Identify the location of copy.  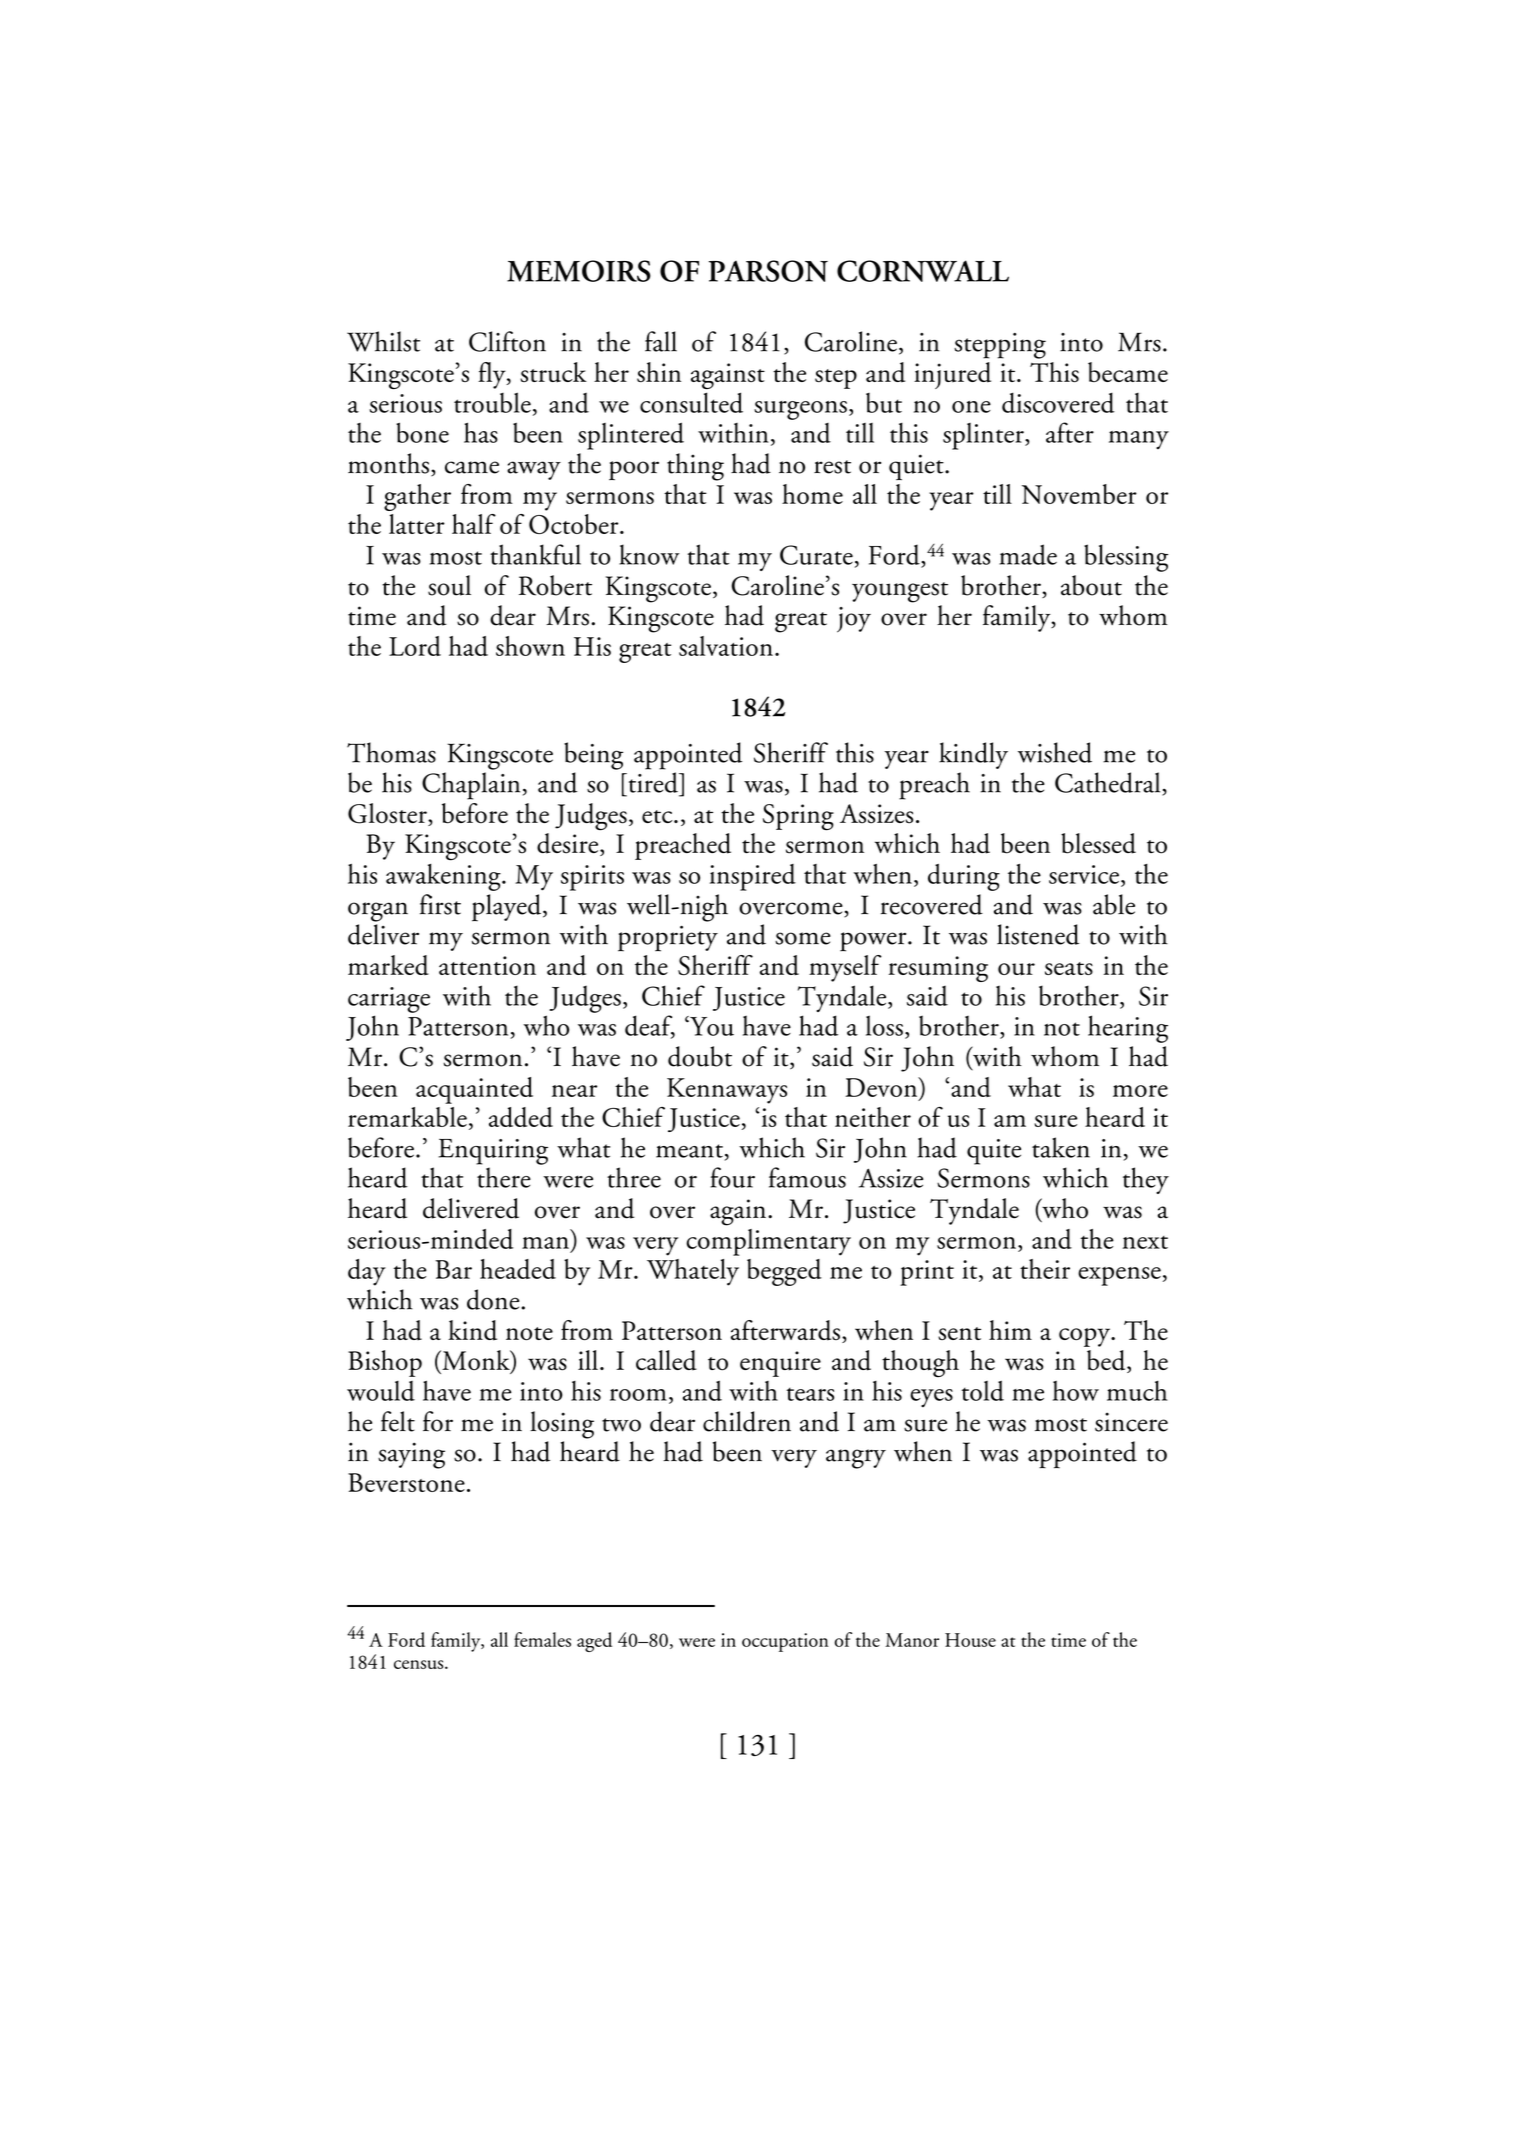
(1086, 1337).
